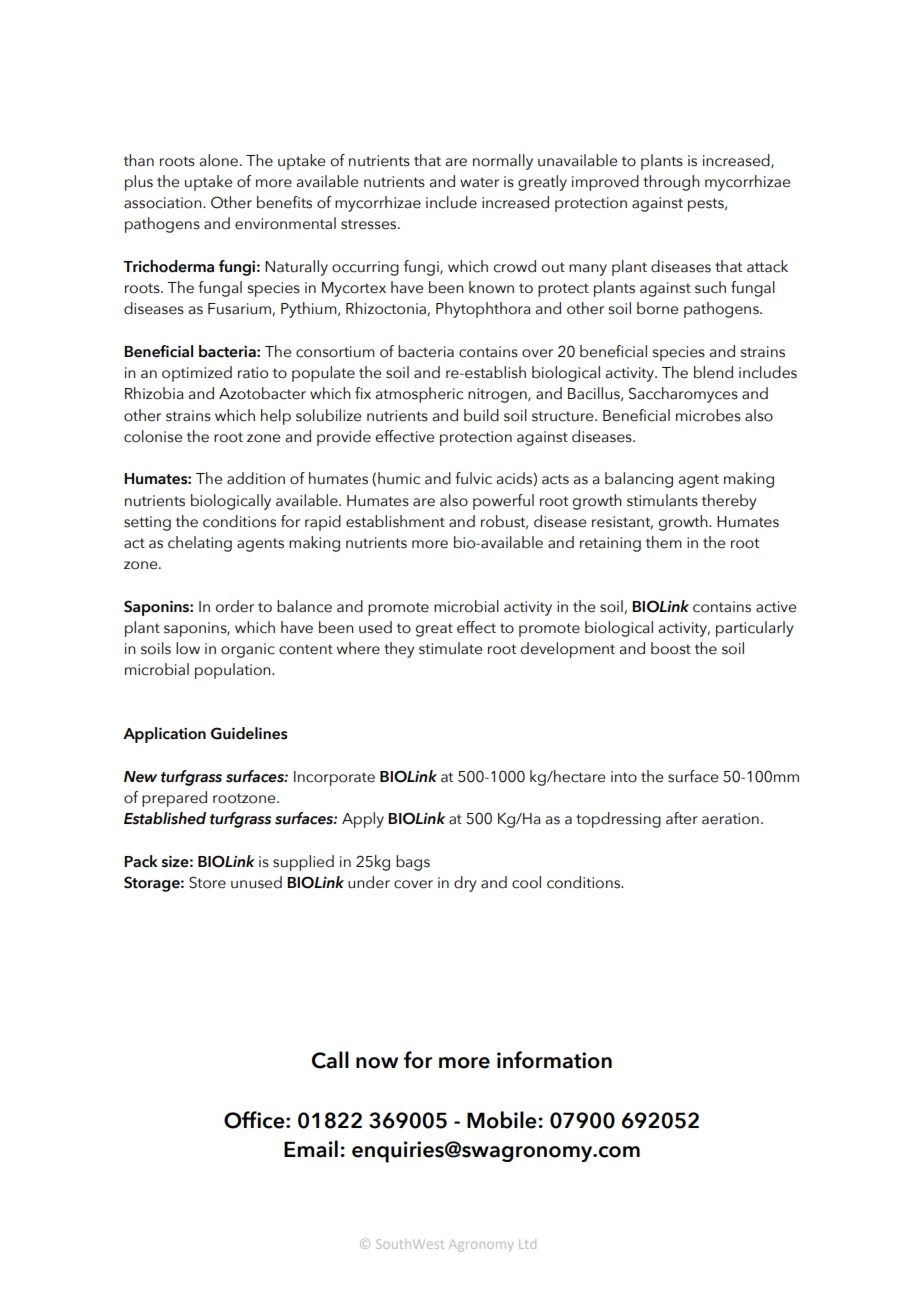 Image resolution: width=924 pixels, height=1308 pixels. What do you see at coordinates (671, 648) in the screenshot?
I see `boost` at bounding box center [671, 648].
